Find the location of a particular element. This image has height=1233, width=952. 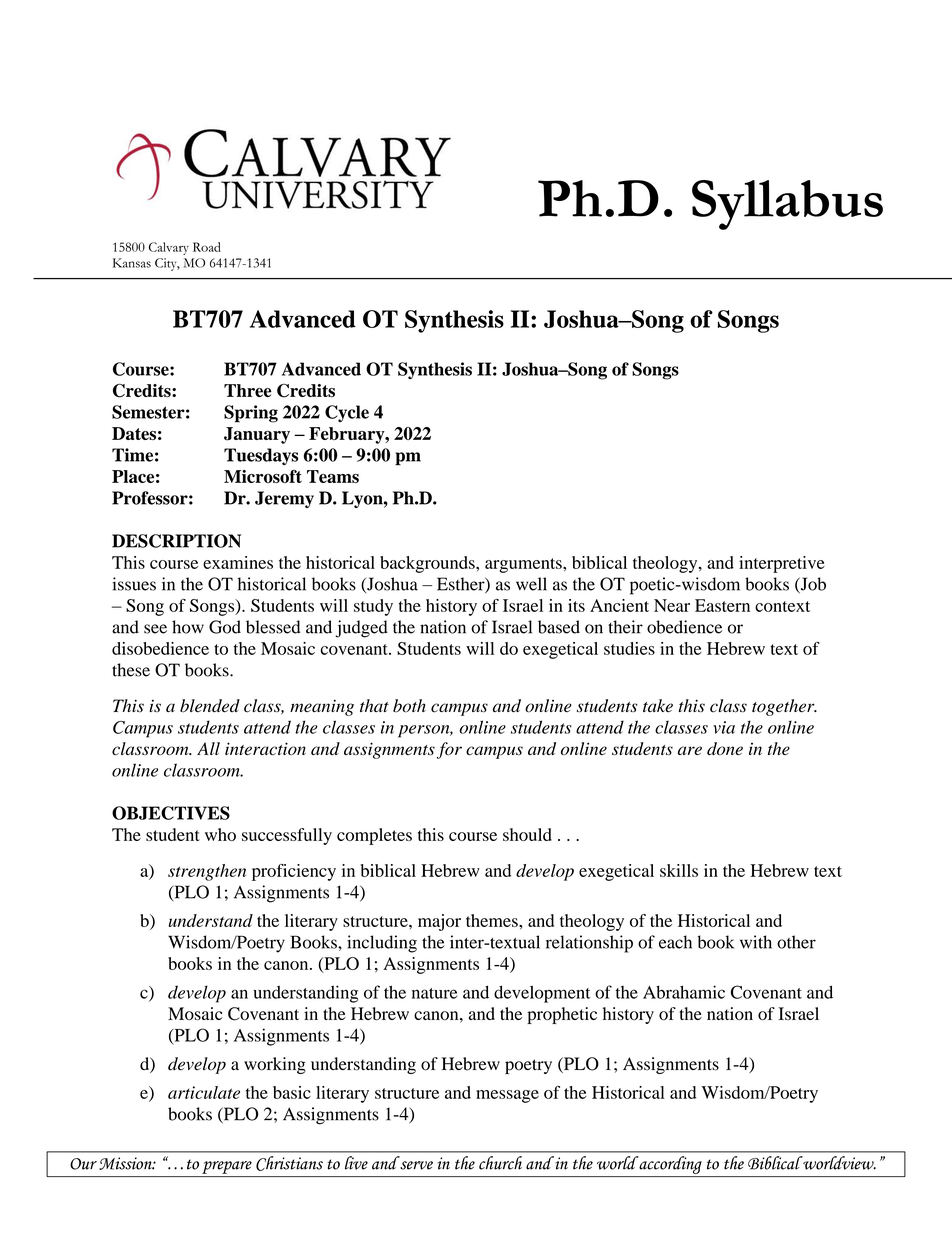

blended is located at coordinates (210, 706).
